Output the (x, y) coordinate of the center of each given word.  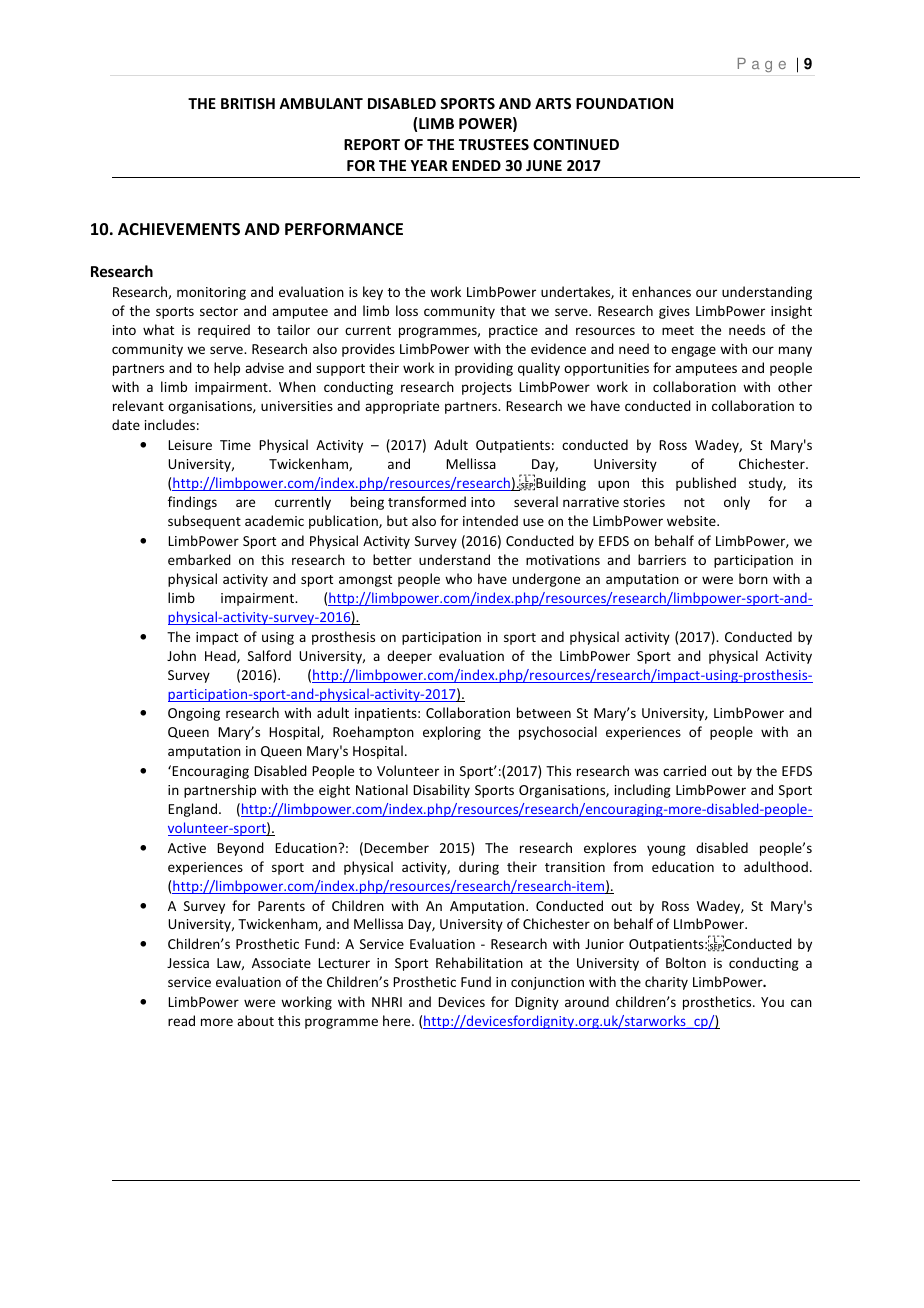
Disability (441, 791)
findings (192, 503)
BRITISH (248, 103)
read (181, 1020)
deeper (409, 657)
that (513, 310)
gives (674, 312)
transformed (427, 501)
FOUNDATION (624, 103)
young (666, 850)
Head (221, 656)
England (192, 810)
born (753, 578)
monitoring (211, 293)
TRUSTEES (494, 144)
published (706, 484)
